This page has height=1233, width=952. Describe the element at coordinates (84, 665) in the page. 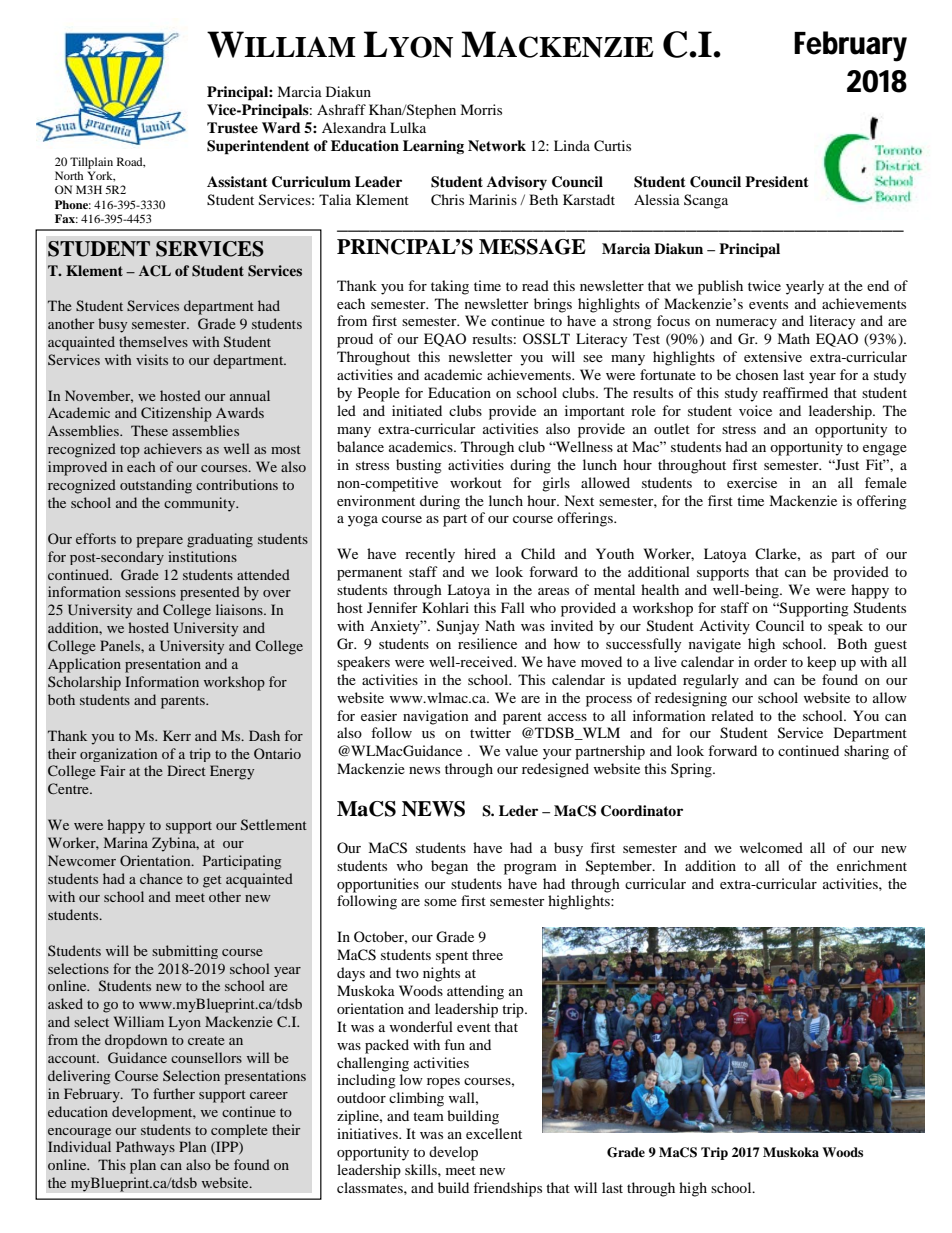

I see `Application` at that location.
